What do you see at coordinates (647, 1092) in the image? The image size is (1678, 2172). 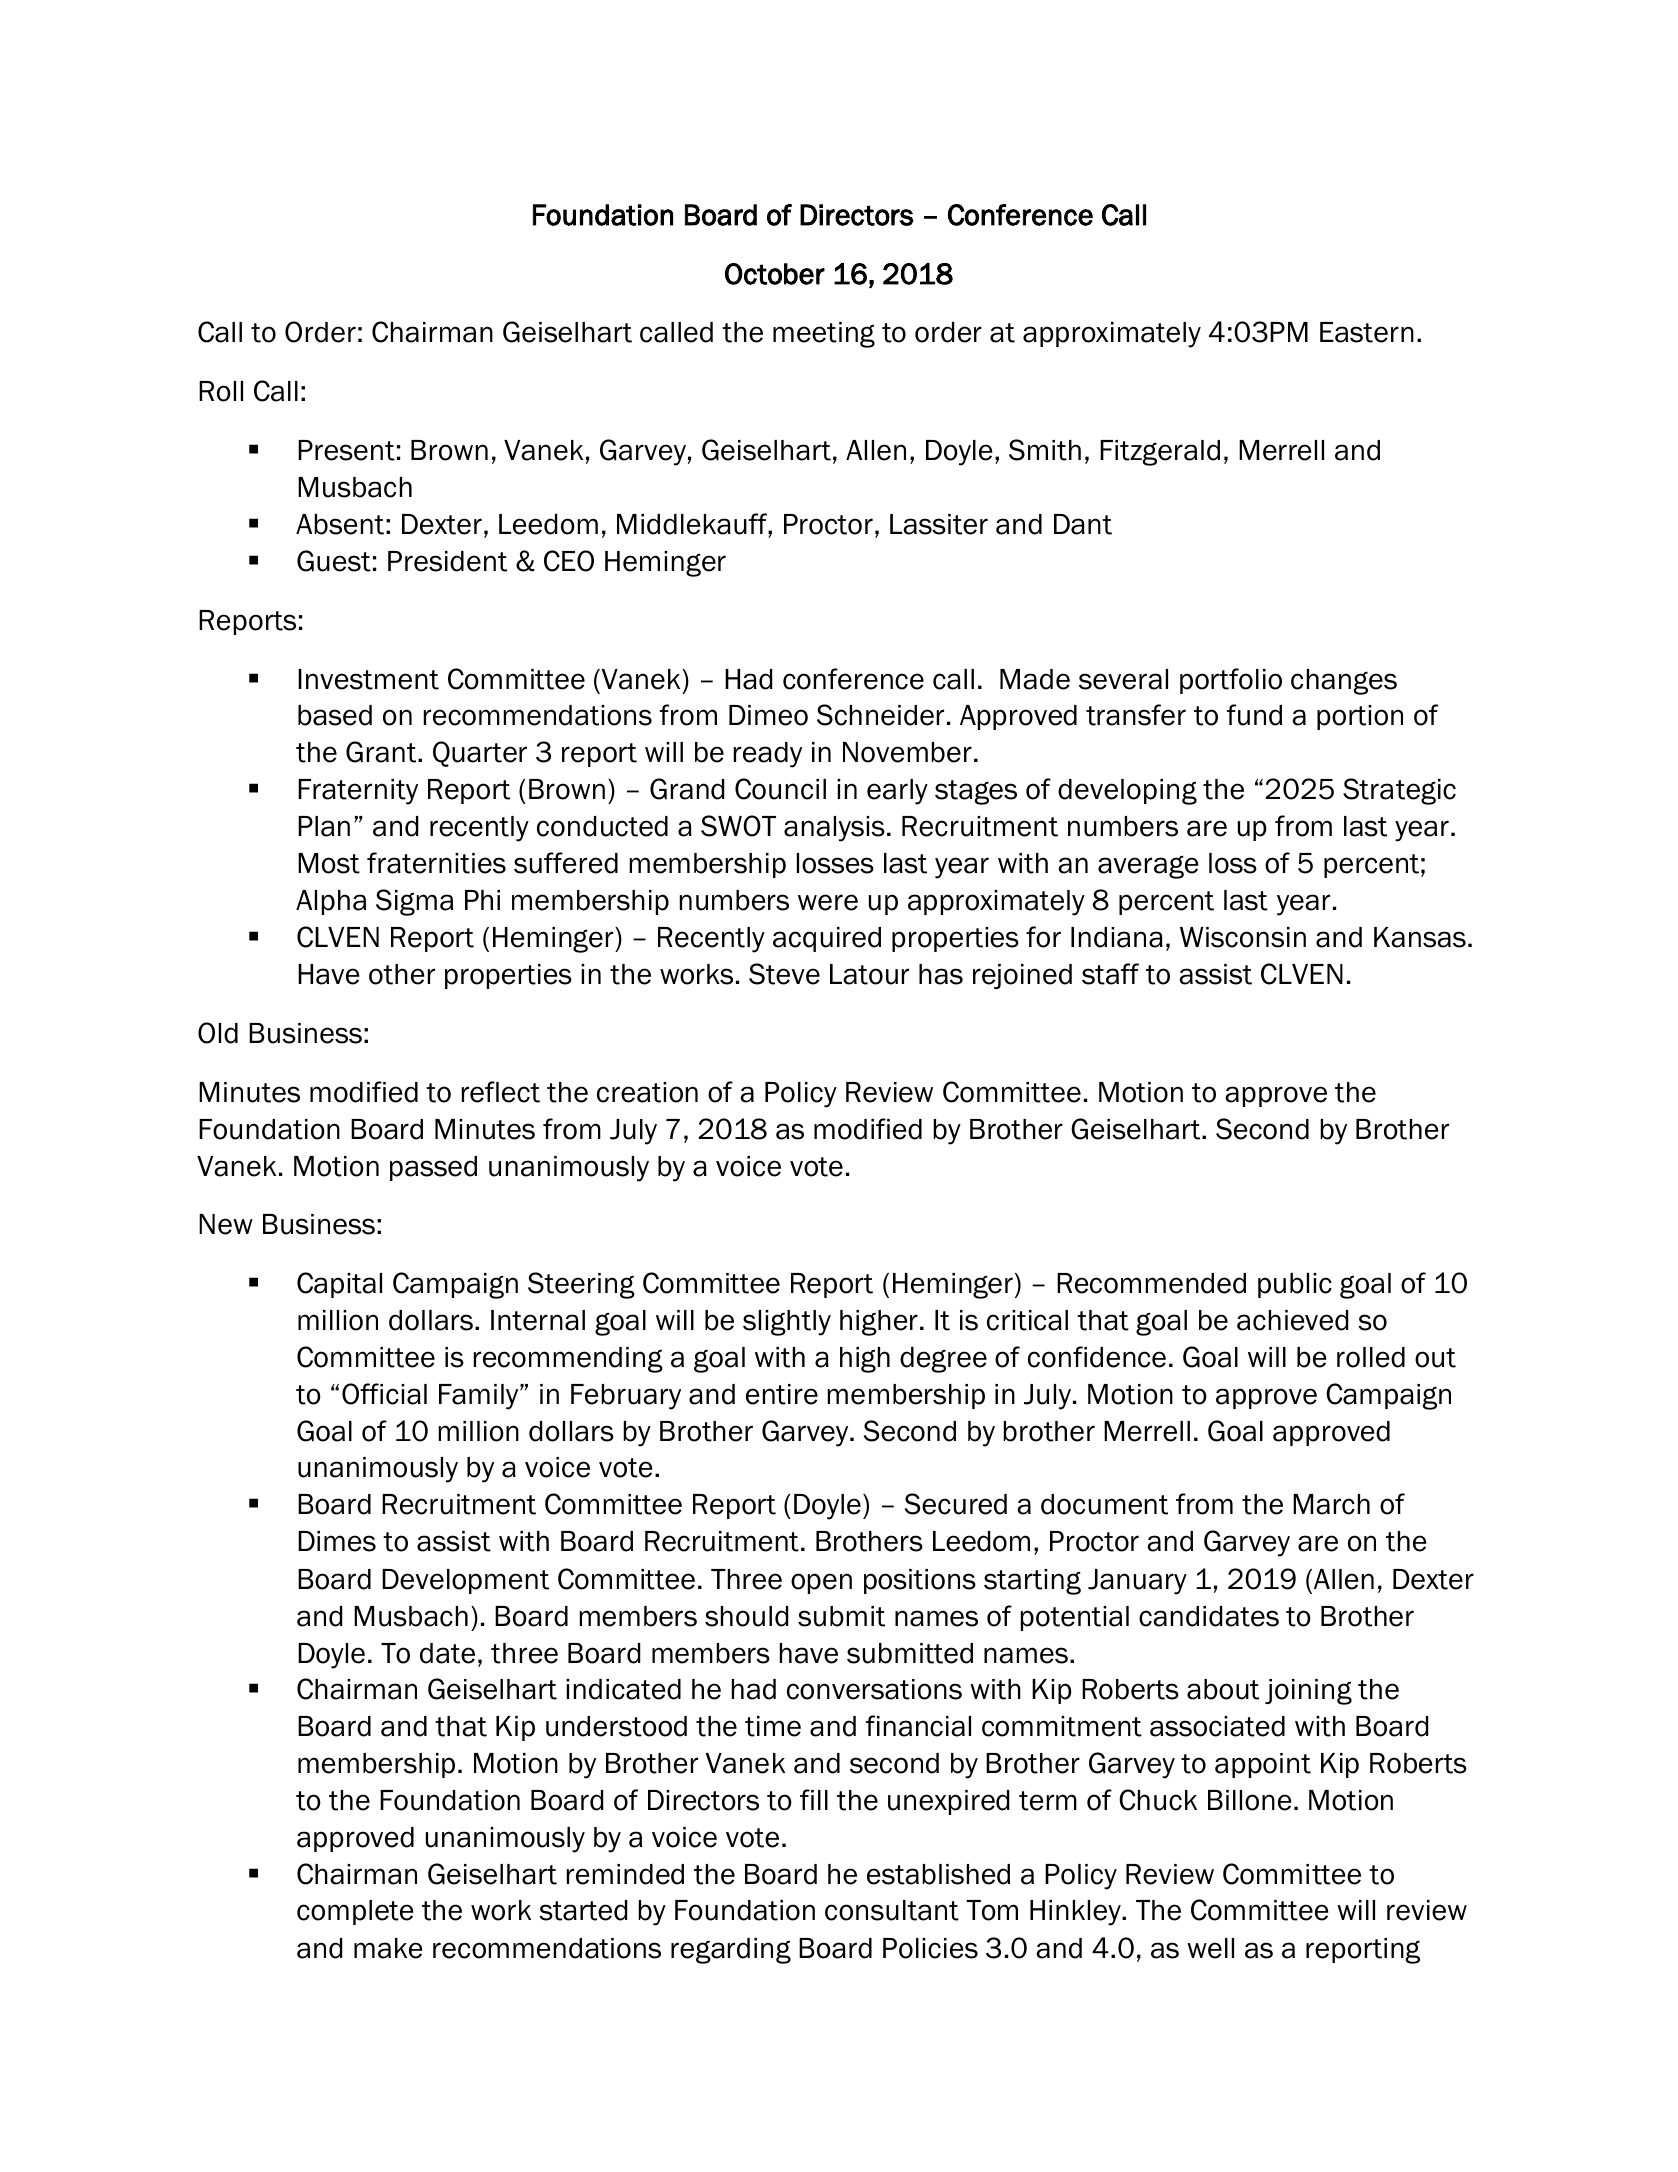 I see `creation` at bounding box center [647, 1092].
